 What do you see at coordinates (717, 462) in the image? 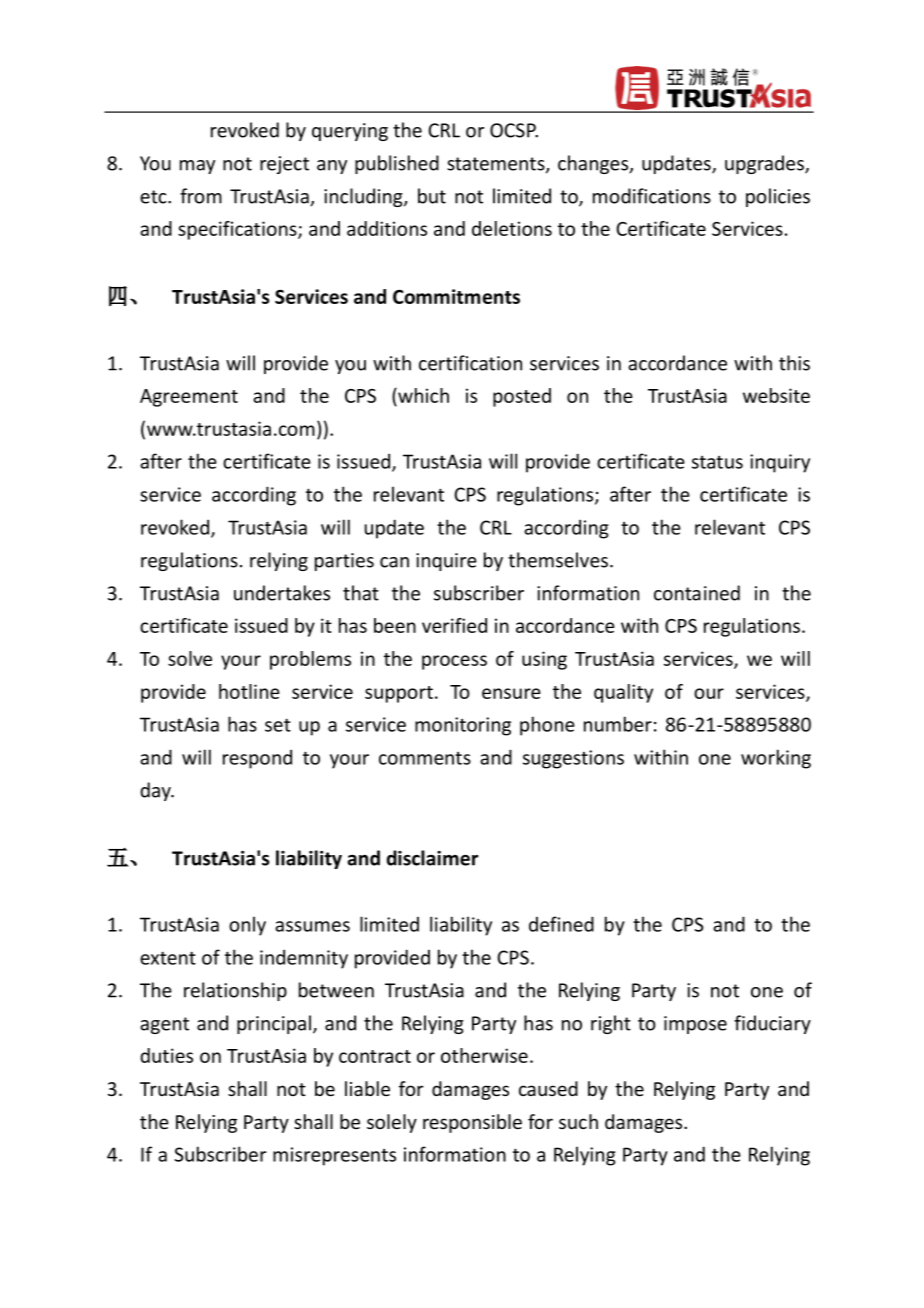
I see `status` at bounding box center [717, 462].
